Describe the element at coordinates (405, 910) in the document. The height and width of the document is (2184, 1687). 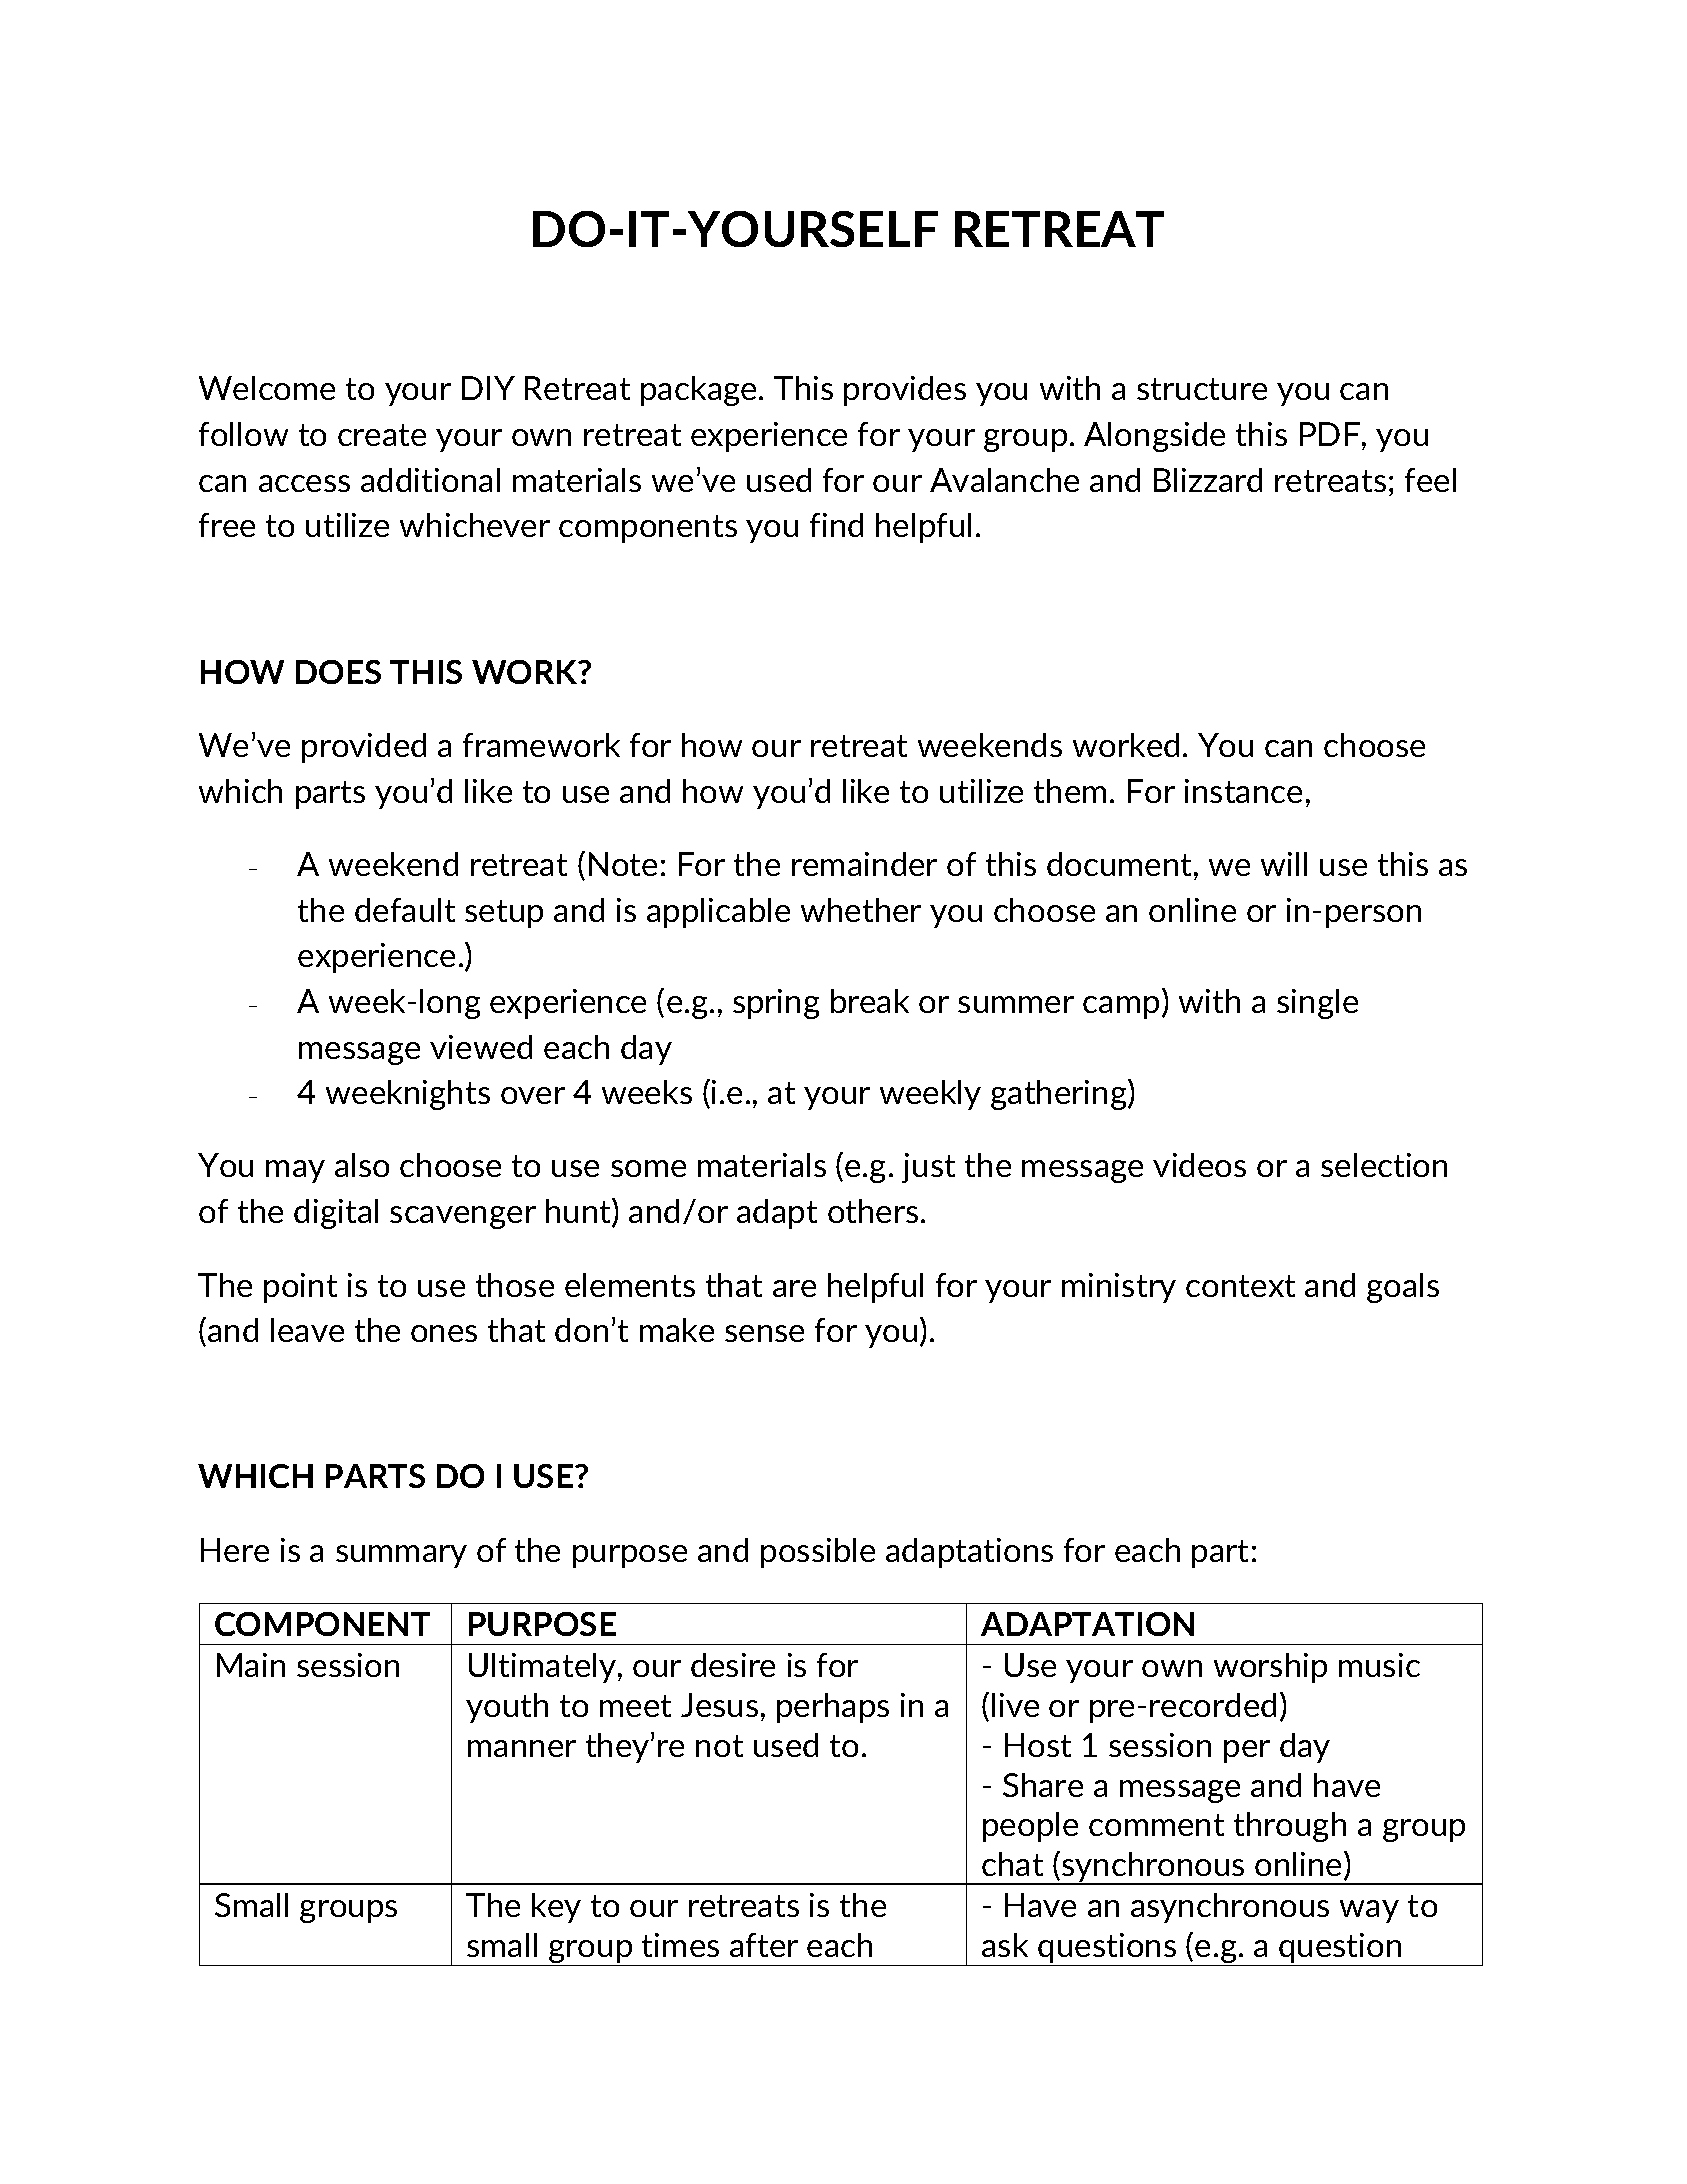
I see `default` at that location.
